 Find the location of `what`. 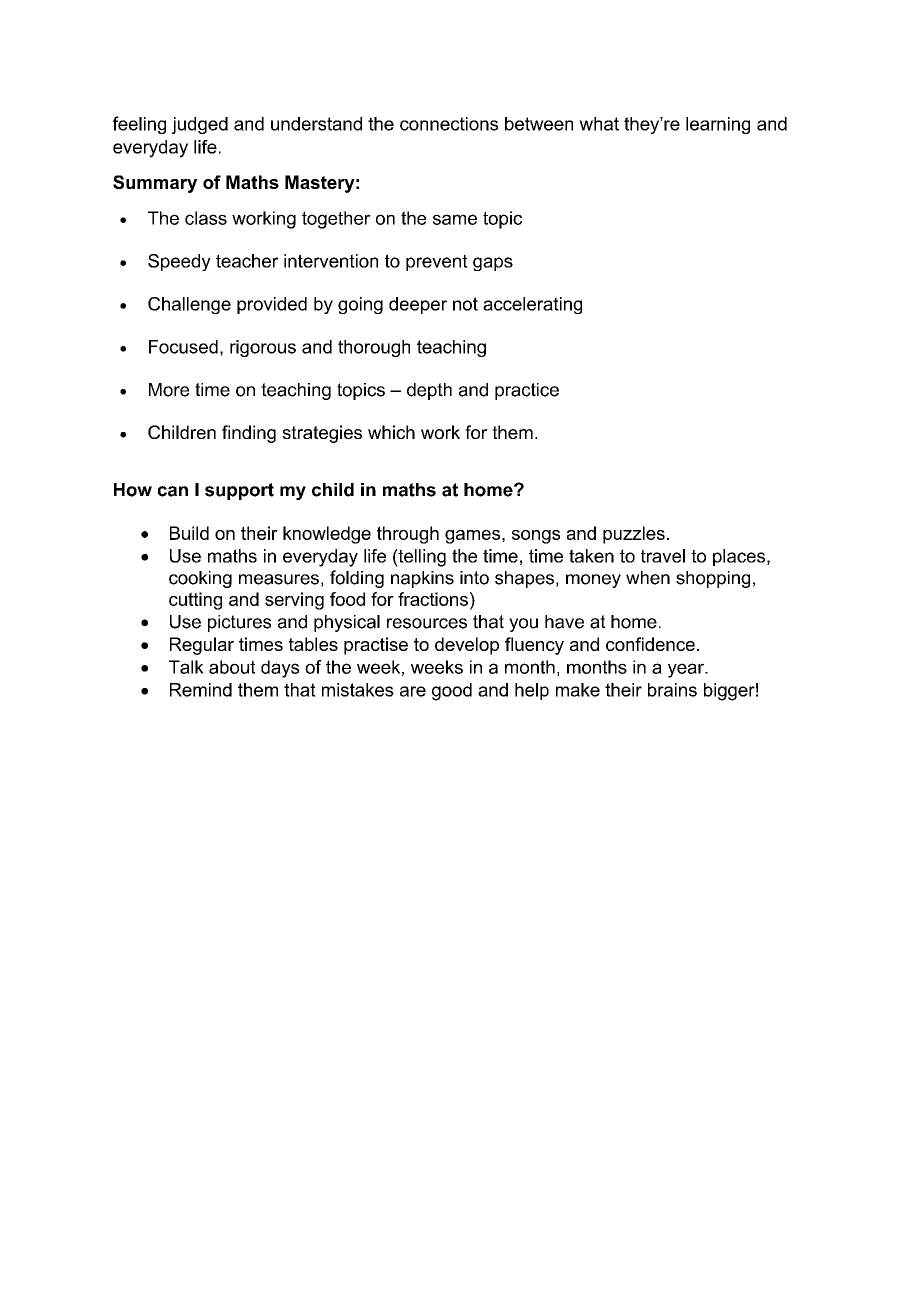

what is located at coordinates (599, 124).
